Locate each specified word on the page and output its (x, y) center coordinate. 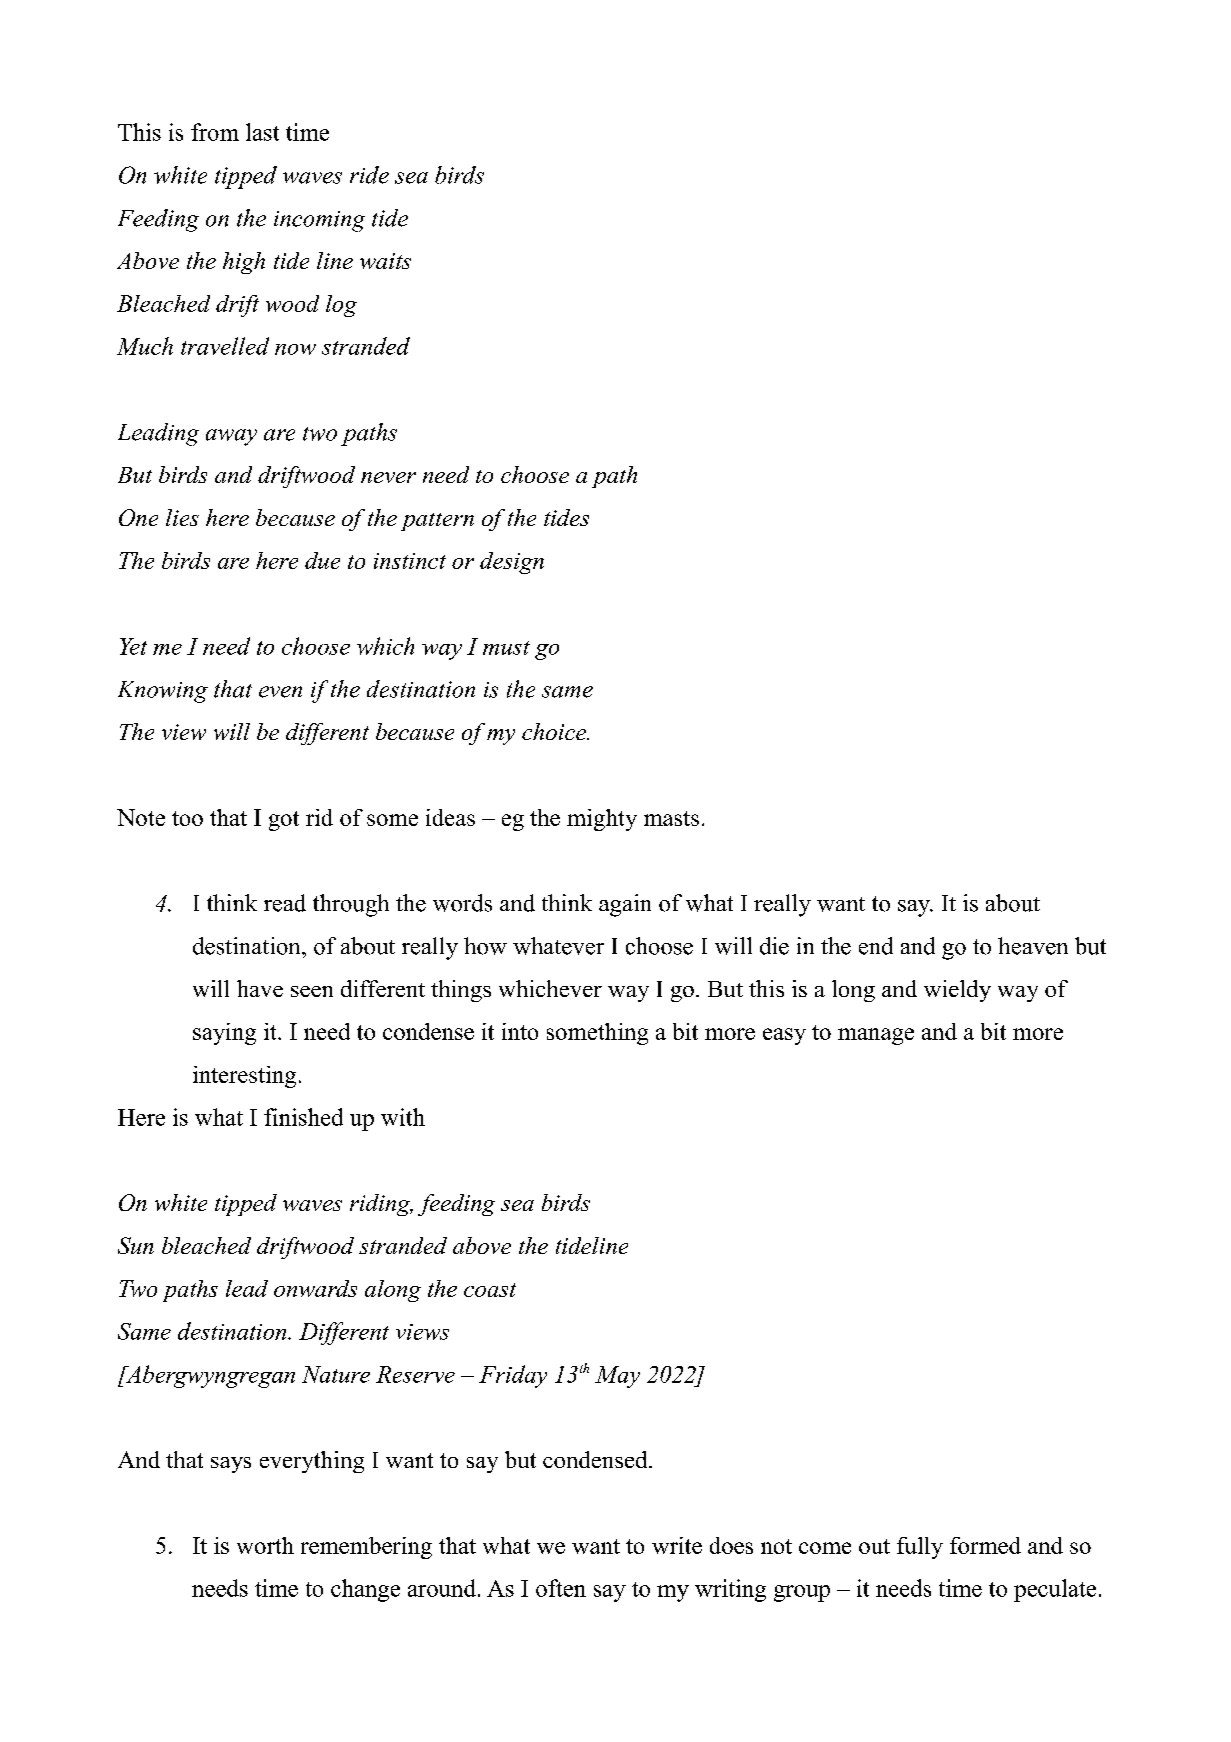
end (876, 946)
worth (265, 1545)
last (262, 132)
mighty (602, 820)
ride (369, 175)
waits (385, 261)
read (285, 903)
